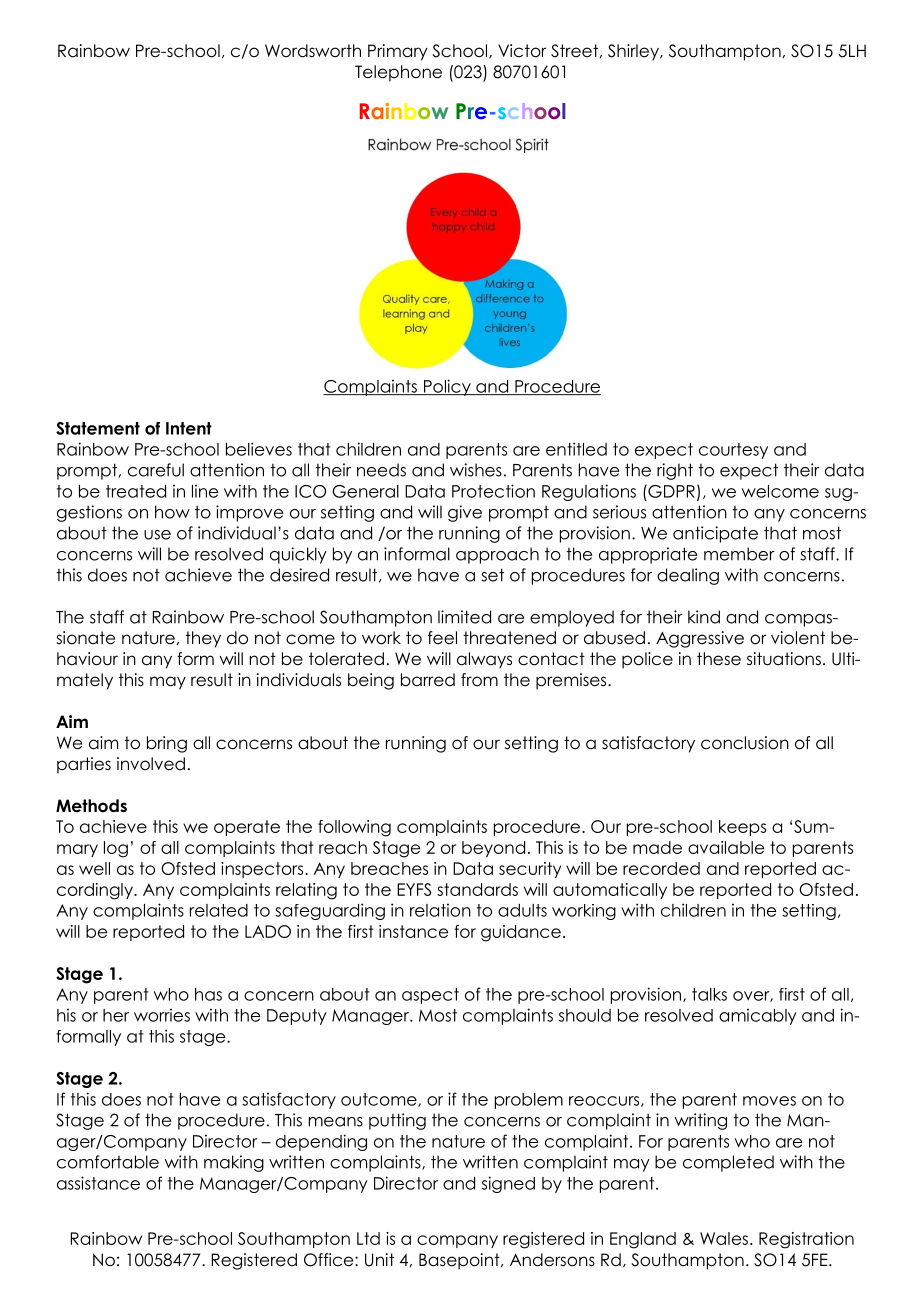 The image size is (924, 1309). I want to click on signed, so click(508, 1184).
